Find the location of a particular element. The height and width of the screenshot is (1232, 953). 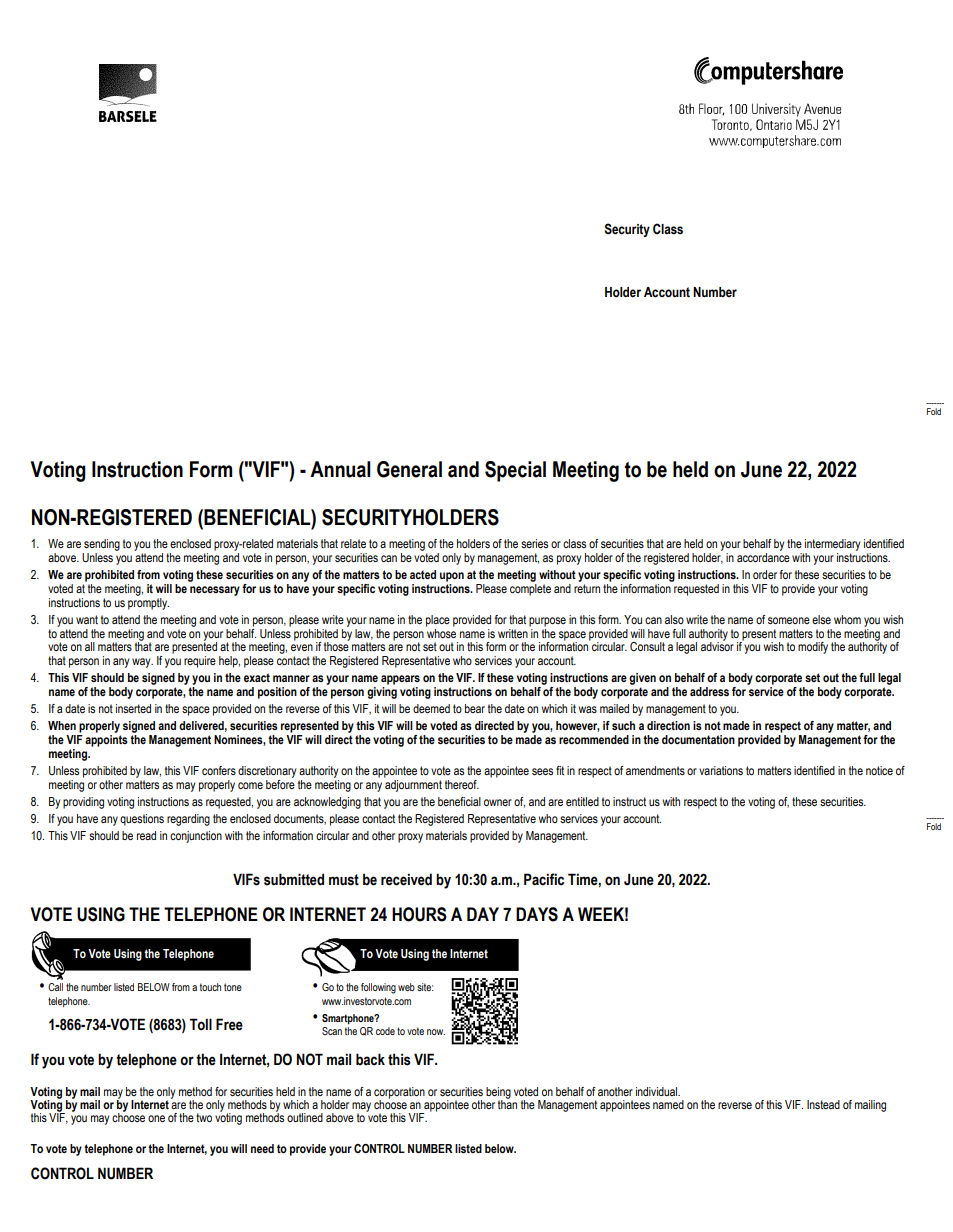

variations is located at coordinates (721, 770).
